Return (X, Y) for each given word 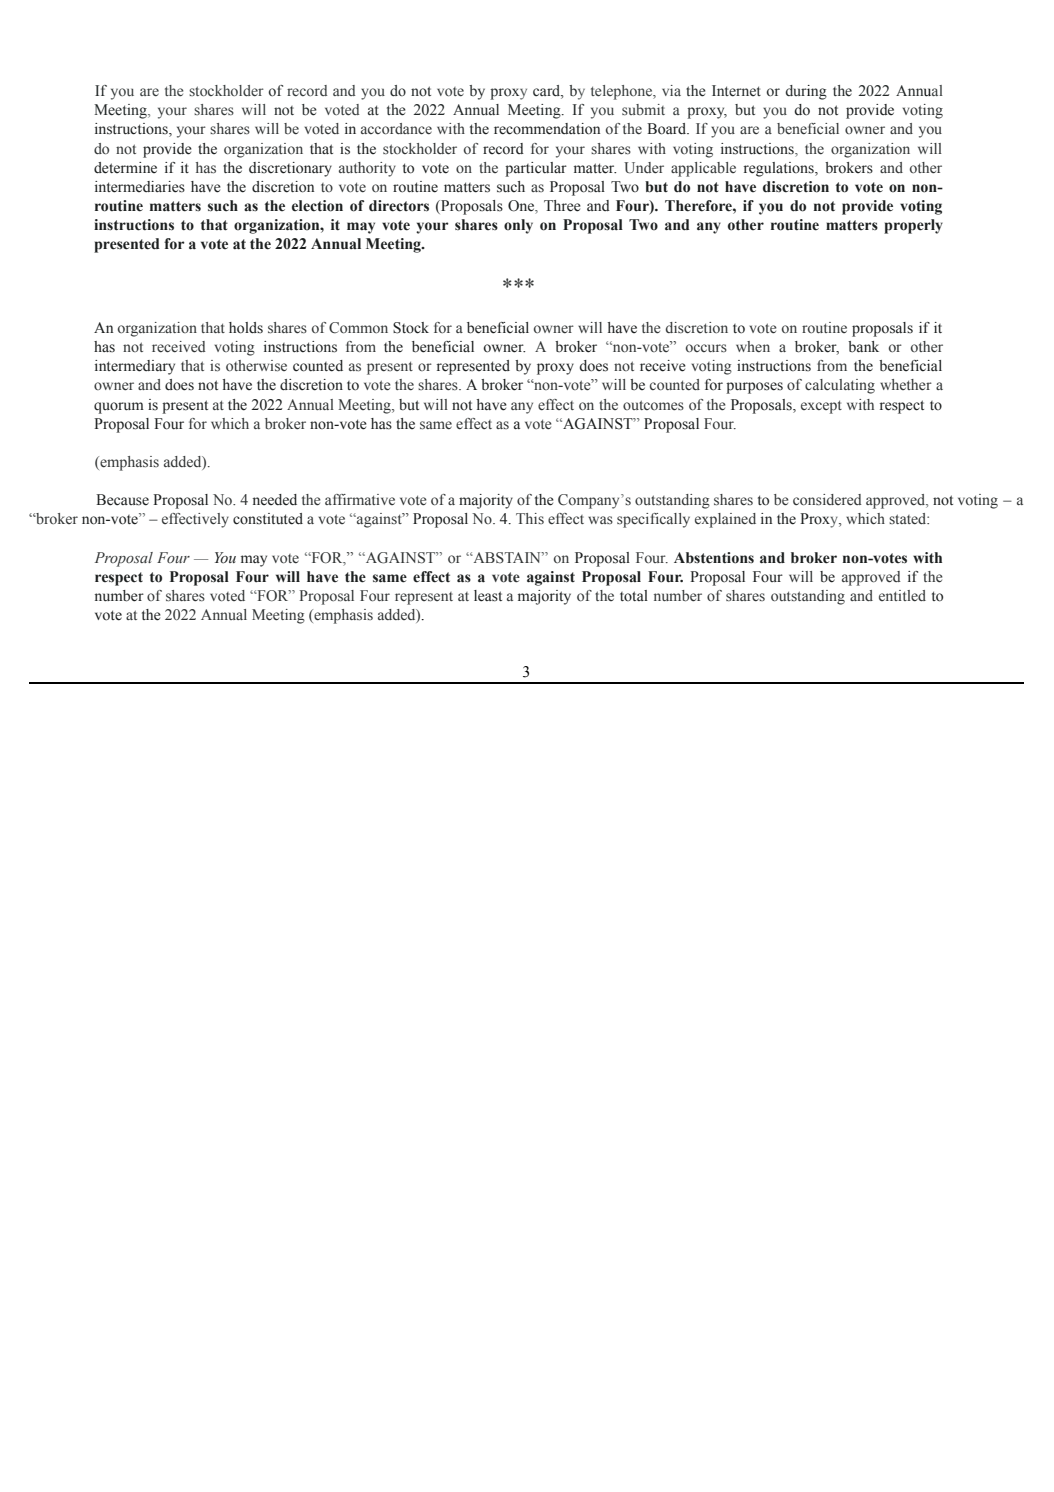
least (488, 596)
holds (246, 328)
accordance (396, 129)
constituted (268, 519)
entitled (902, 595)
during (806, 92)
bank (863, 347)
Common (358, 328)
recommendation (547, 129)
